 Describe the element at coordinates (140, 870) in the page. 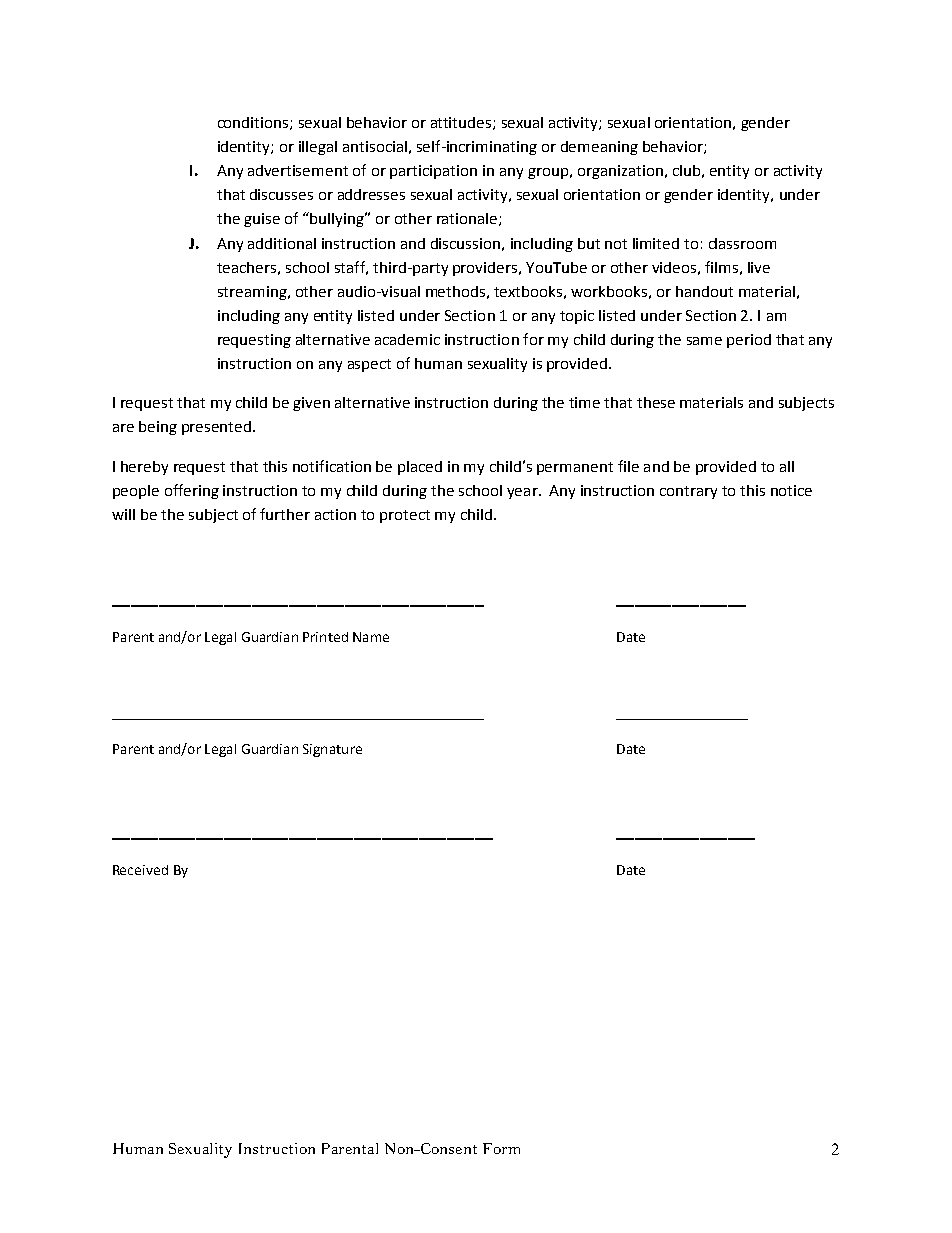

I see `Received` at that location.
